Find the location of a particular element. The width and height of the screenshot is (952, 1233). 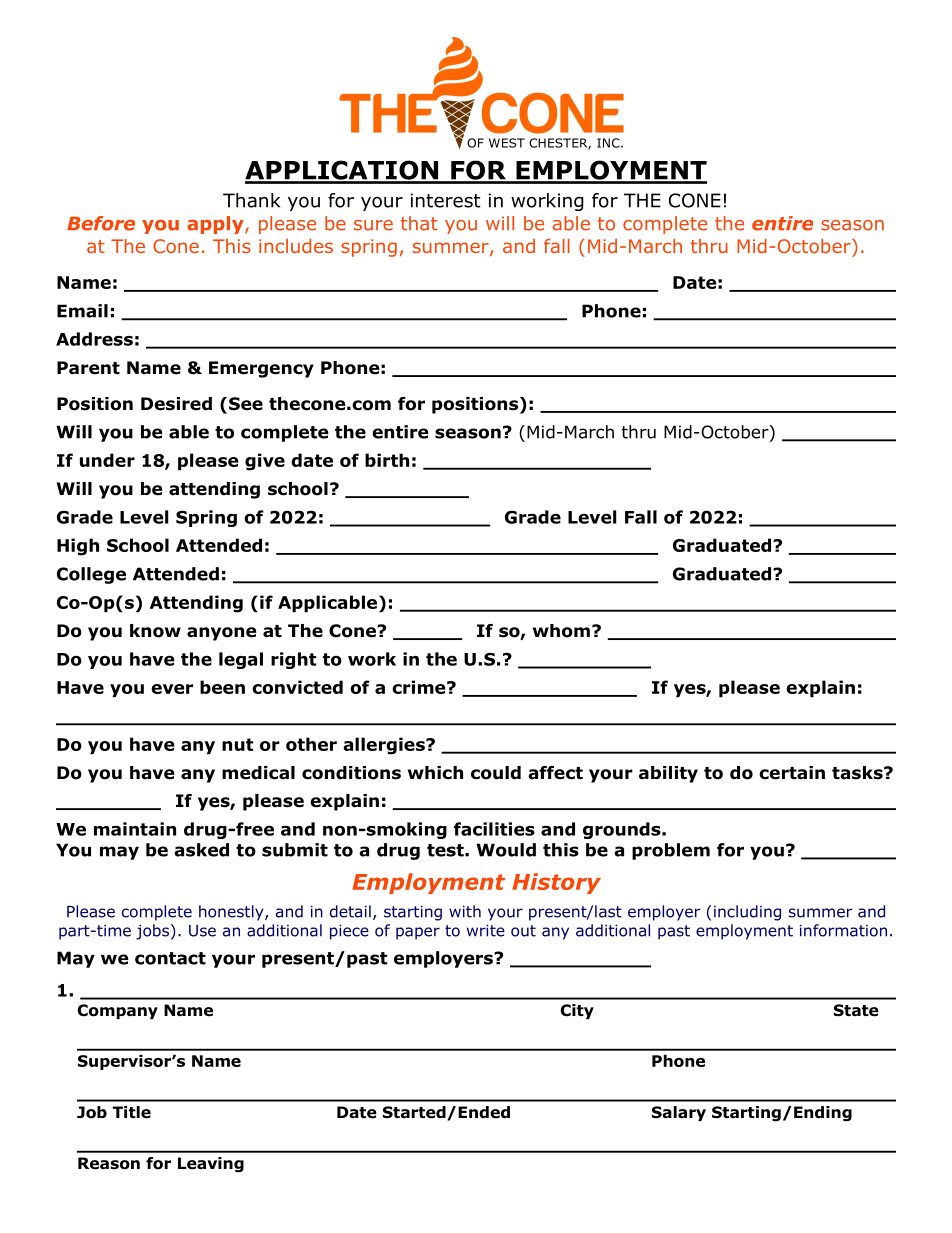

birth is located at coordinates (387, 460).
